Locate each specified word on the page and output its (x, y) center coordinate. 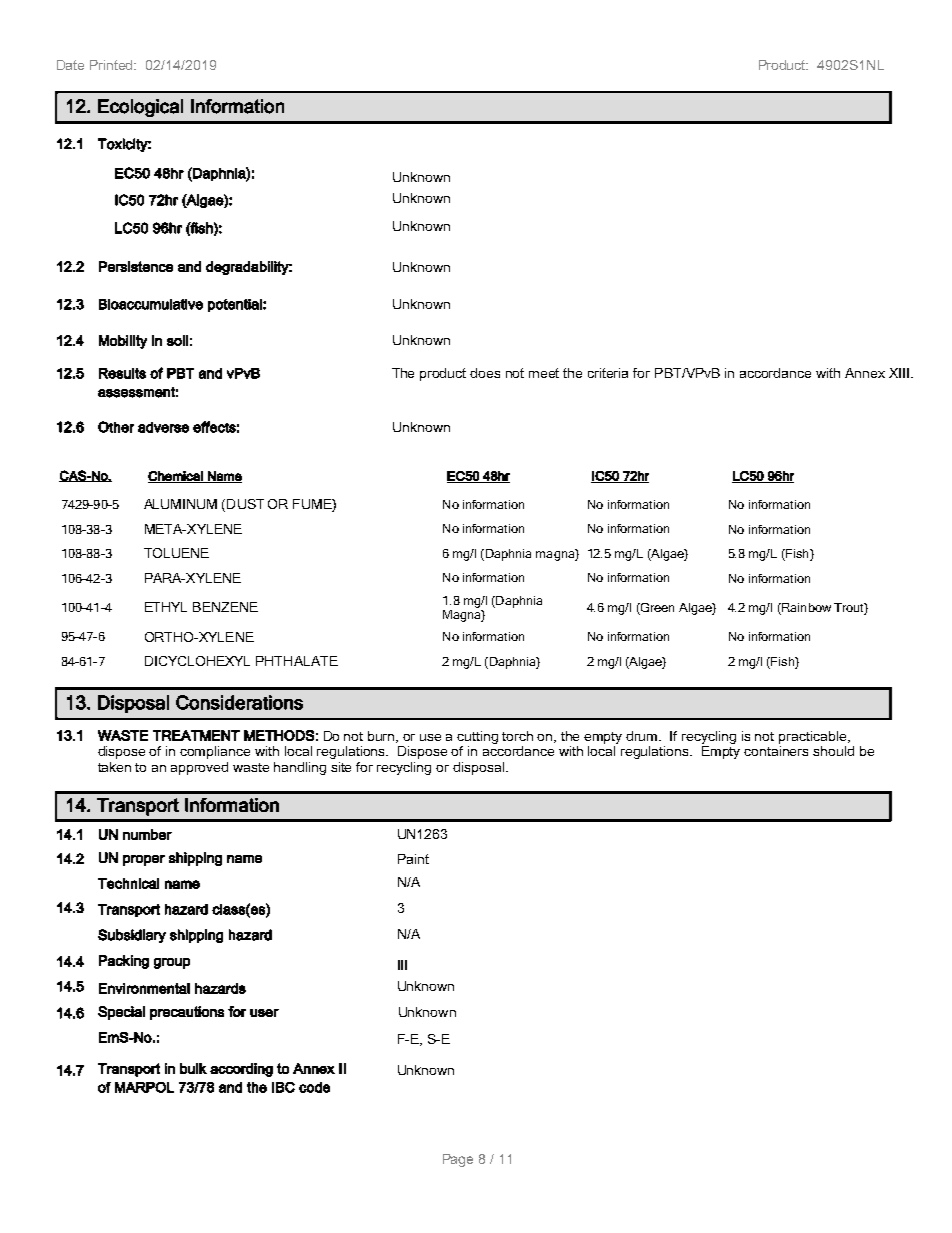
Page (458, 1160)
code (314, 1087)
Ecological (140, 108)
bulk (193, 1068)
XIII (899, 373)
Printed (113, 65)
